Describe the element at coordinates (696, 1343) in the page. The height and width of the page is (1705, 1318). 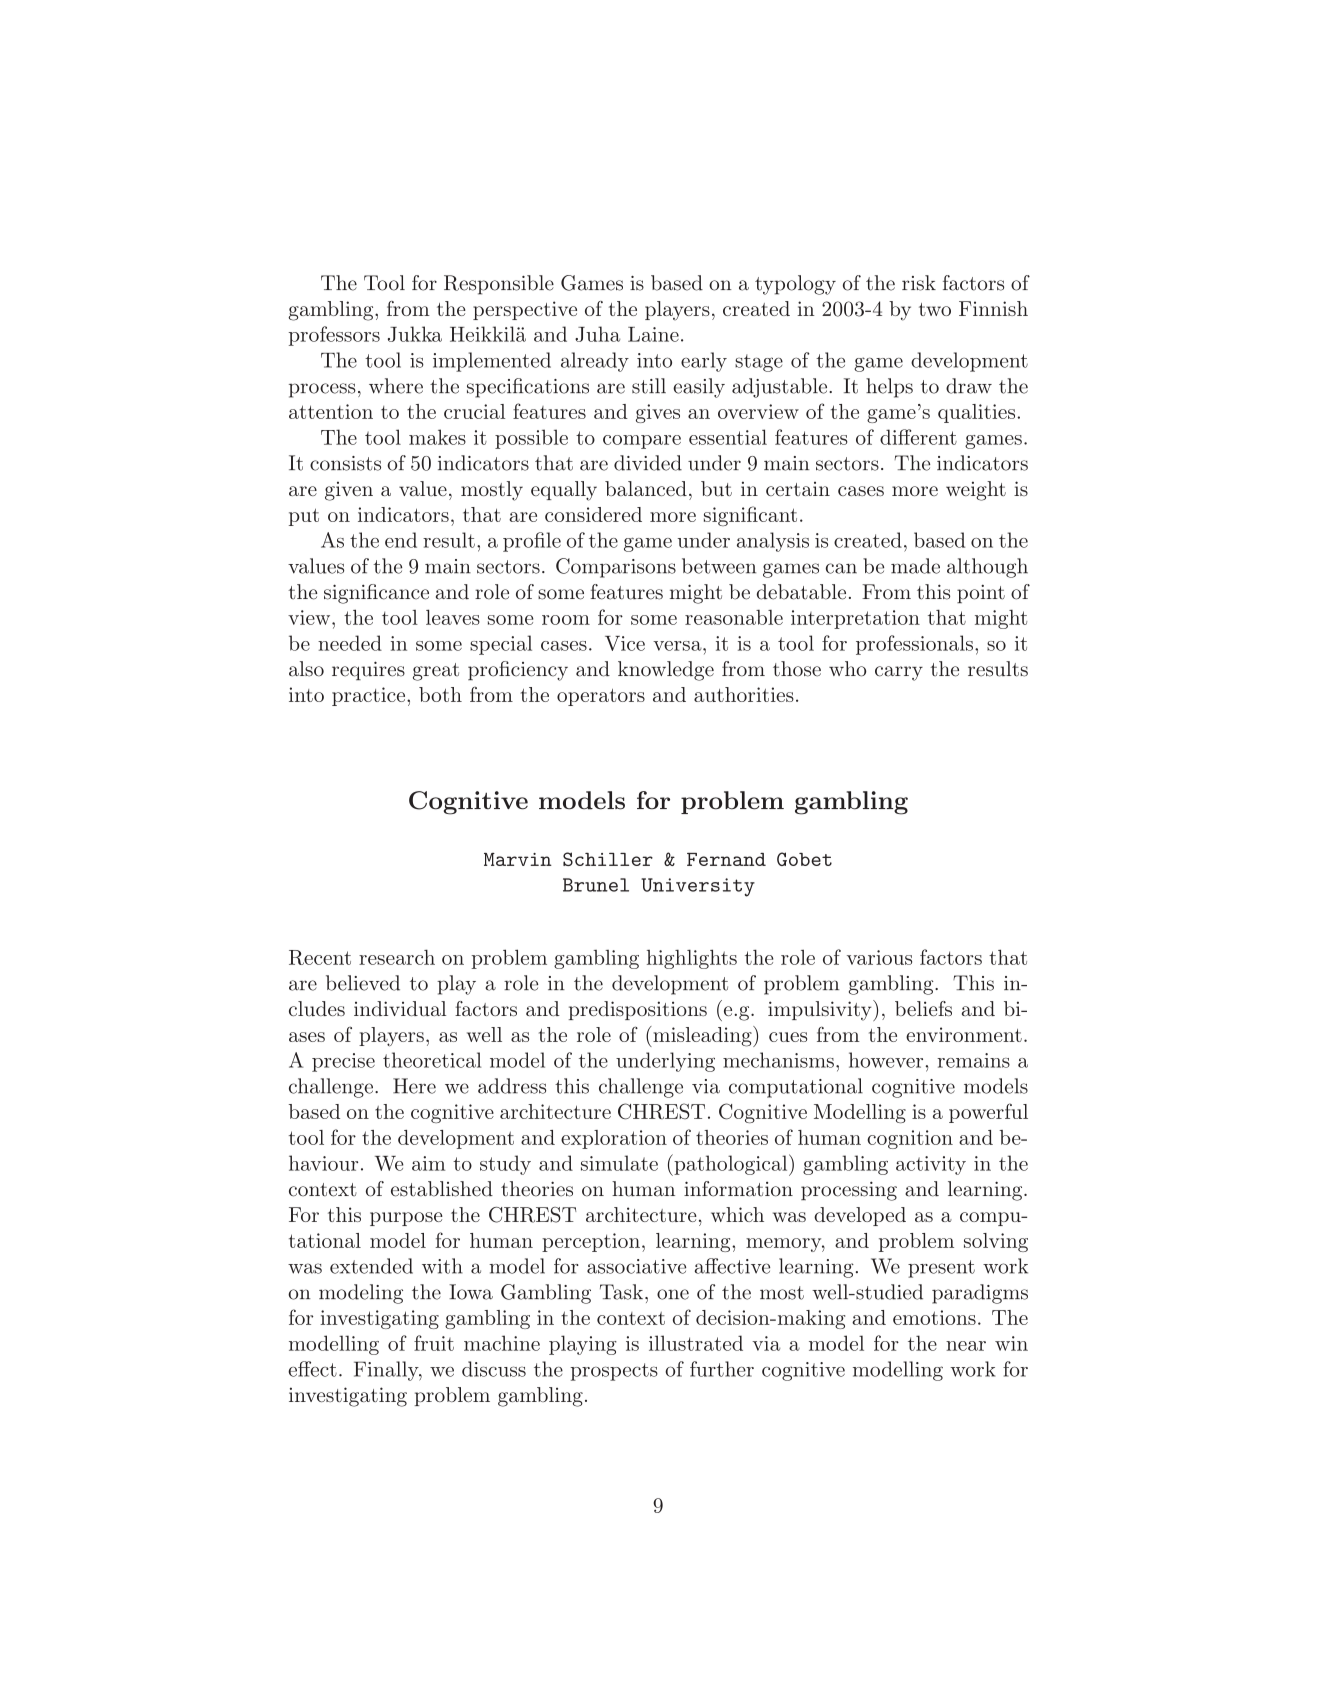
I see `illustrated` at that location.
